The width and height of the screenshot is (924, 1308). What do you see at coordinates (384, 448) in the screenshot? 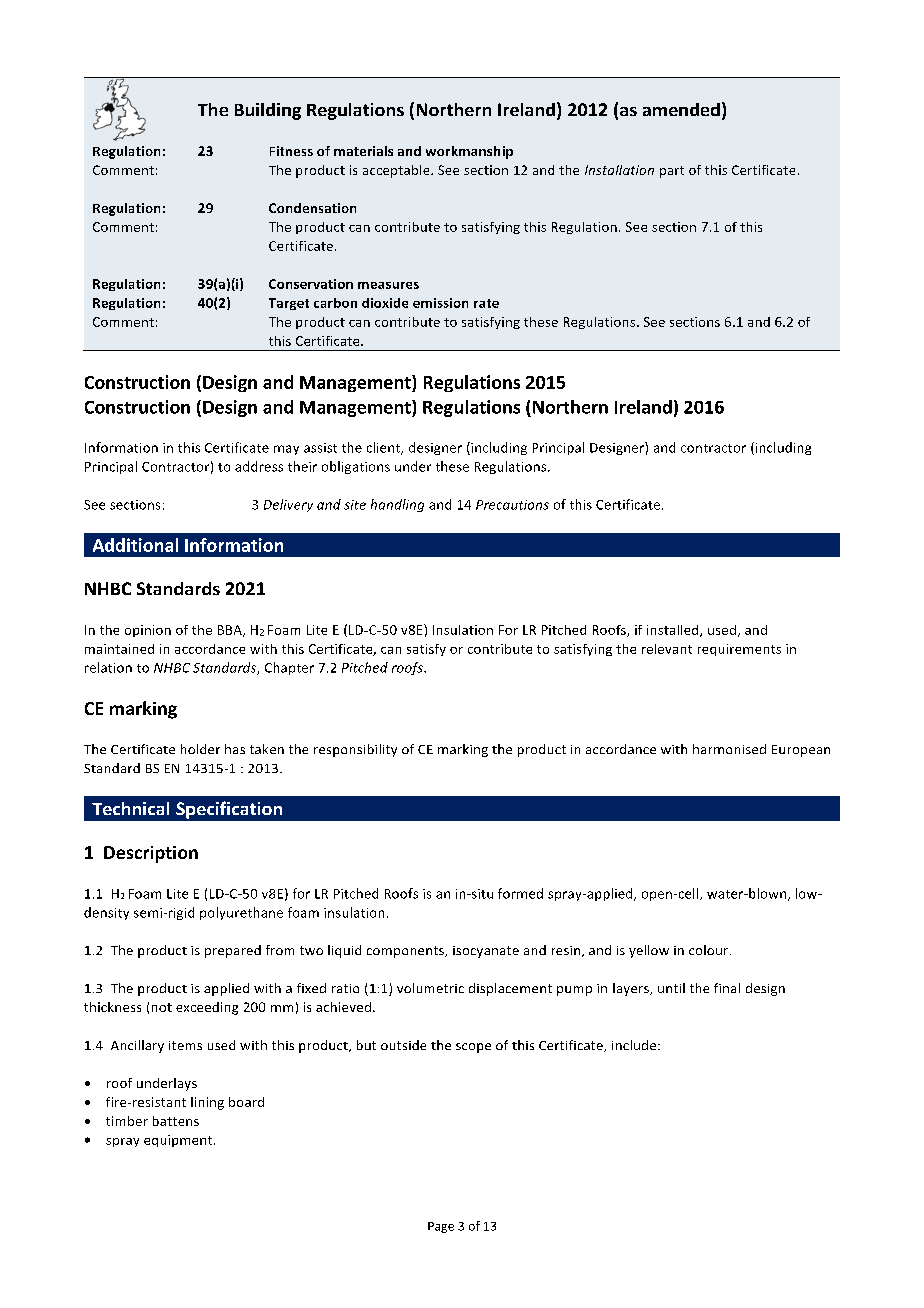
I see `client` at bounding box center [384, 448].
